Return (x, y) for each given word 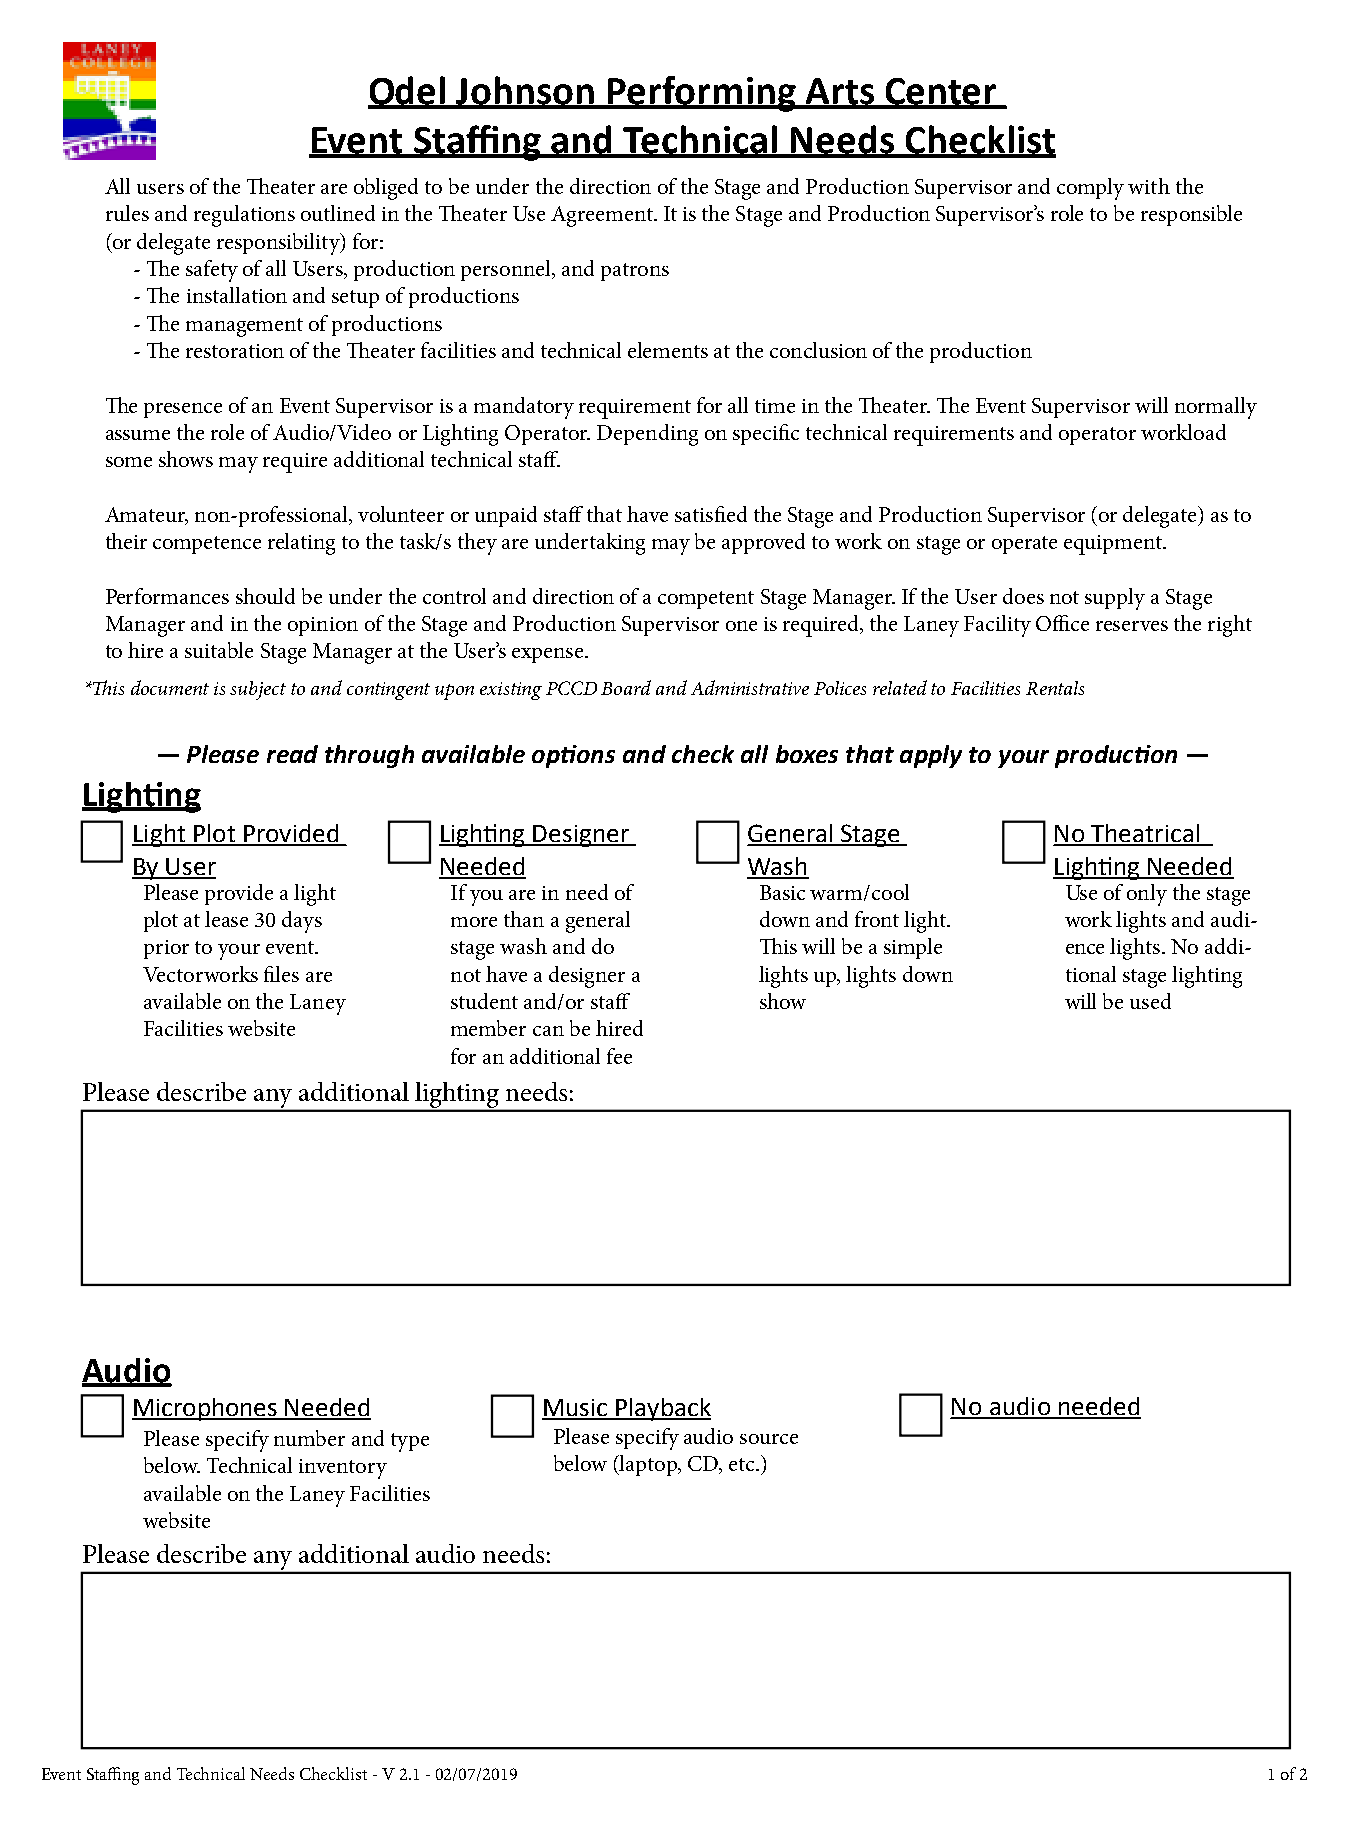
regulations (244, 216)
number (309, 1438)
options (573, 756)
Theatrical (1145, 834)
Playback (662, 1409)
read (292, 754)
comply (1090, 189)
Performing (702, 94)
